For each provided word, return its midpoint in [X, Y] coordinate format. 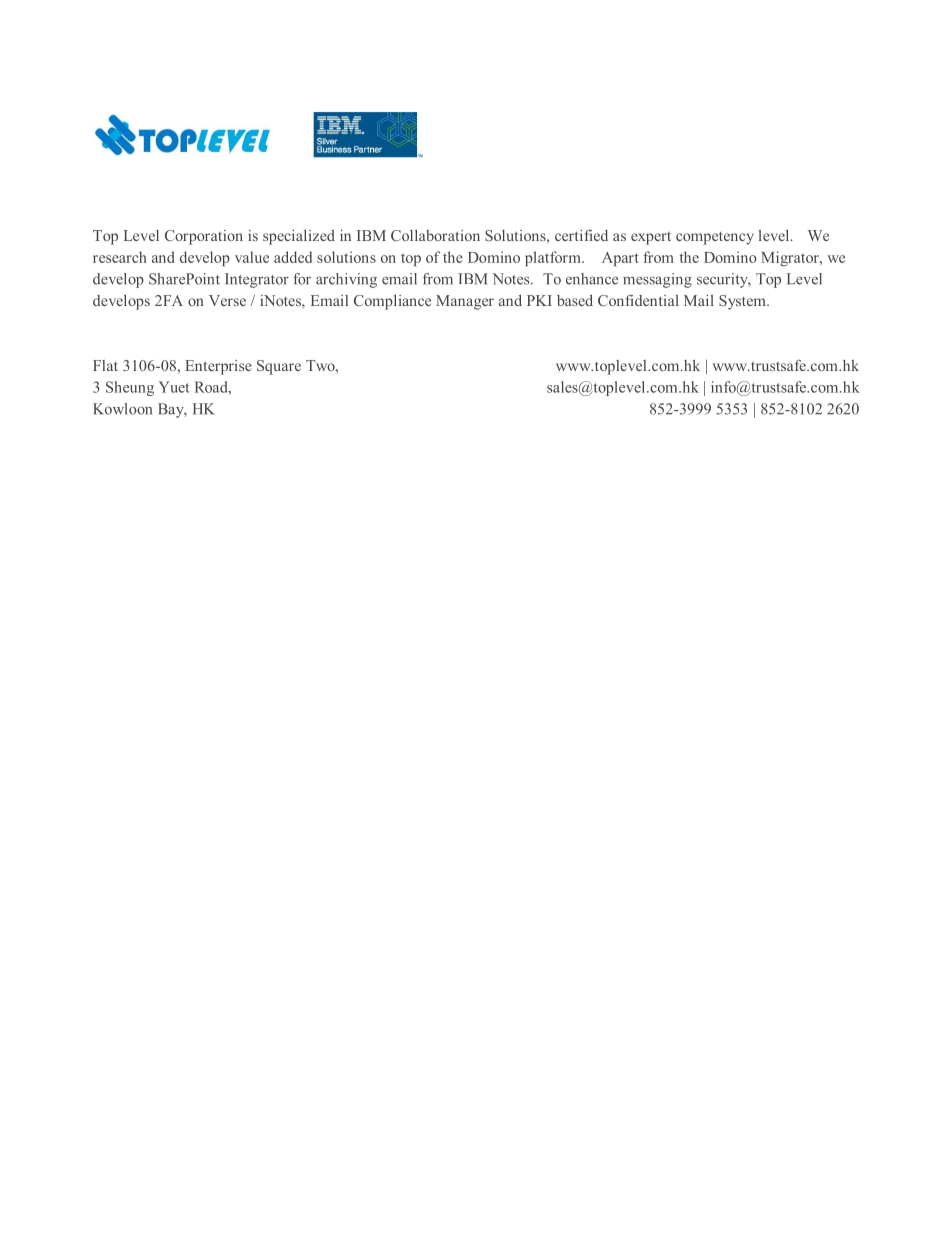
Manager [465, 302]
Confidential [638, 300]
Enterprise [218, 367]
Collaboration [435, 235]
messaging [657, 280]
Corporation [204, 237]
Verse [227, 300]
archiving [346, 280]
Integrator [257, 280]
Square [279, 367]
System [743, 302]
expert [651, 238]
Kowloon [122, 409]
